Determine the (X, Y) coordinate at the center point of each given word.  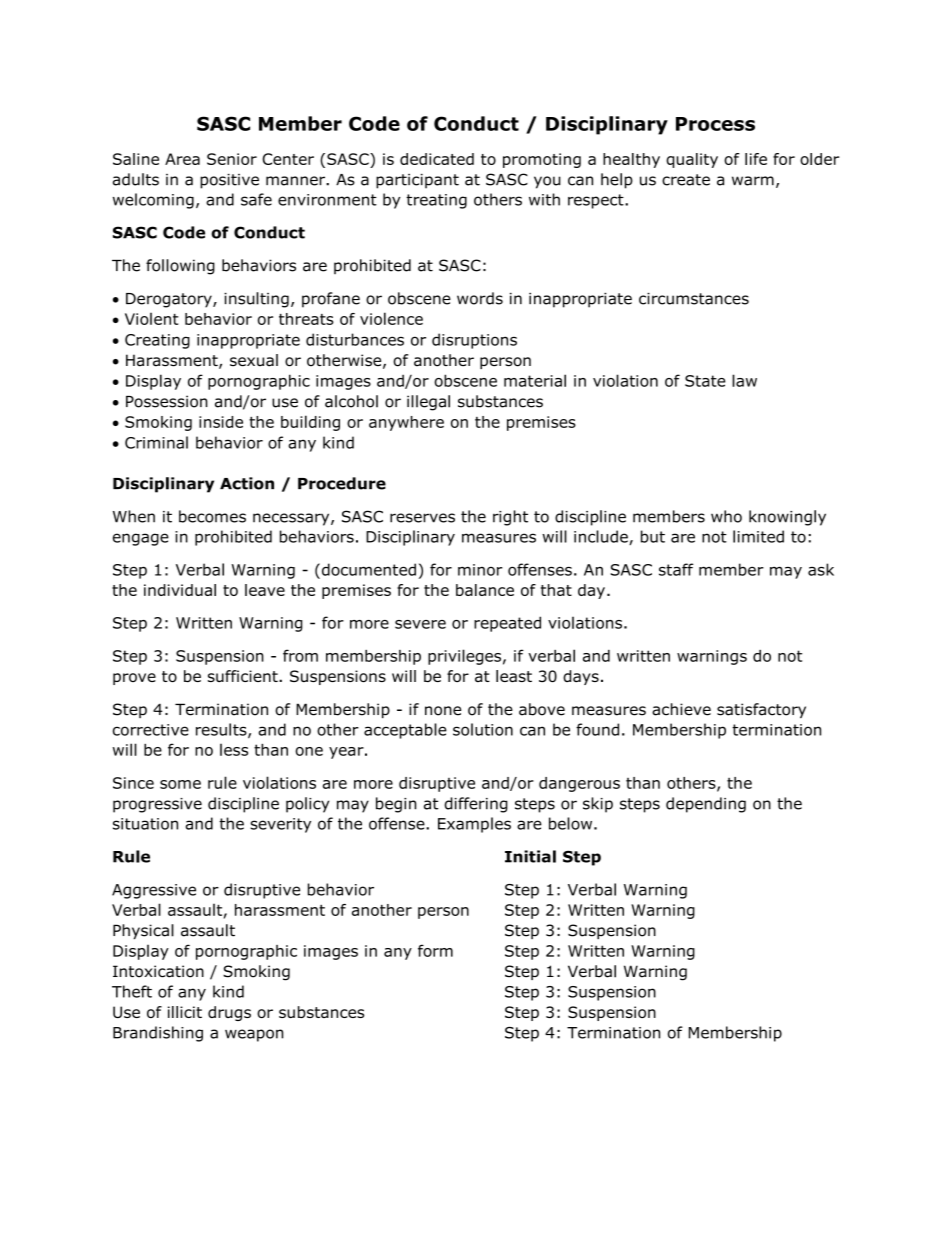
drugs (229, 1013)
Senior (232, 159)
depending (706, 805)
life (756, 159)
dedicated (437, 159)
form (435, 950)
